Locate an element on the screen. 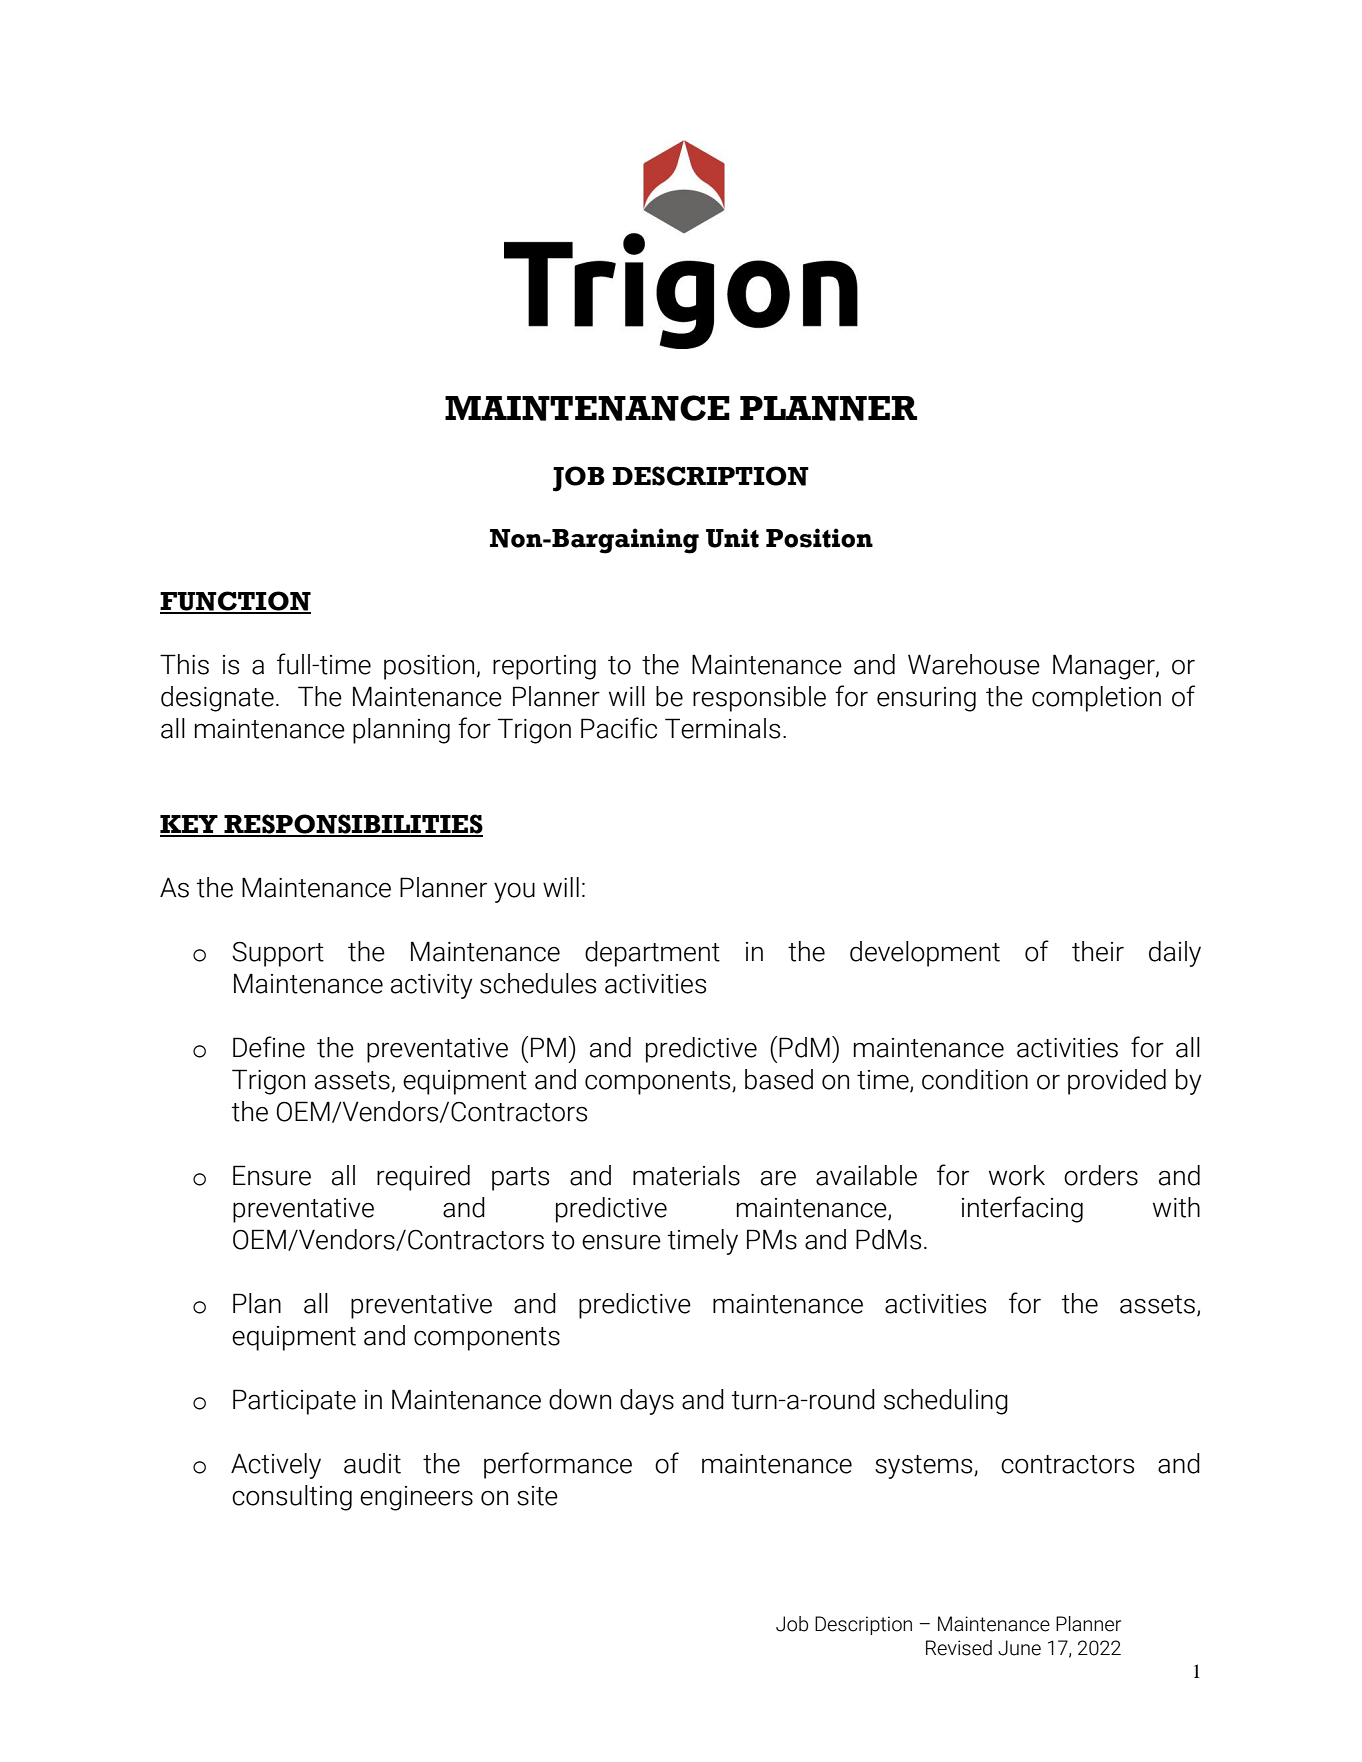 The image size is (1362, 1762). FUNCTION is located at coordinates (235, 602).
